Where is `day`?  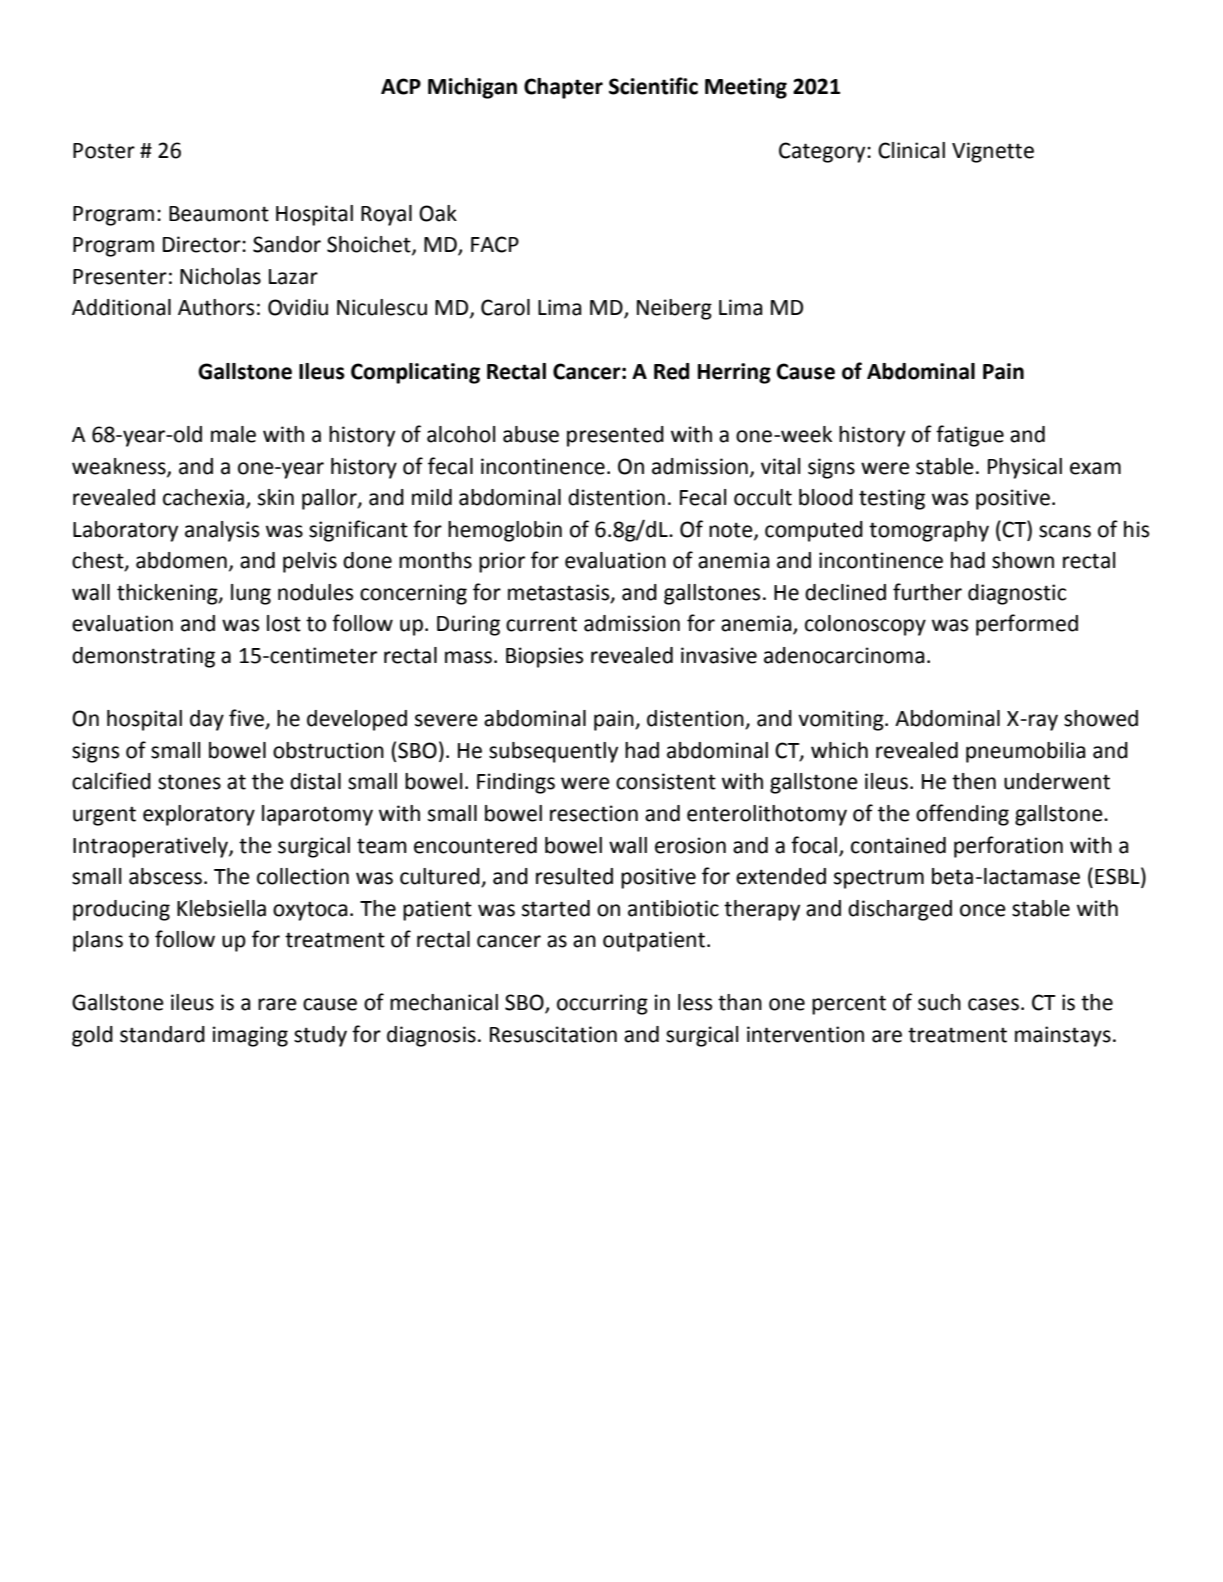
day is located at coordinates (207, 720).
